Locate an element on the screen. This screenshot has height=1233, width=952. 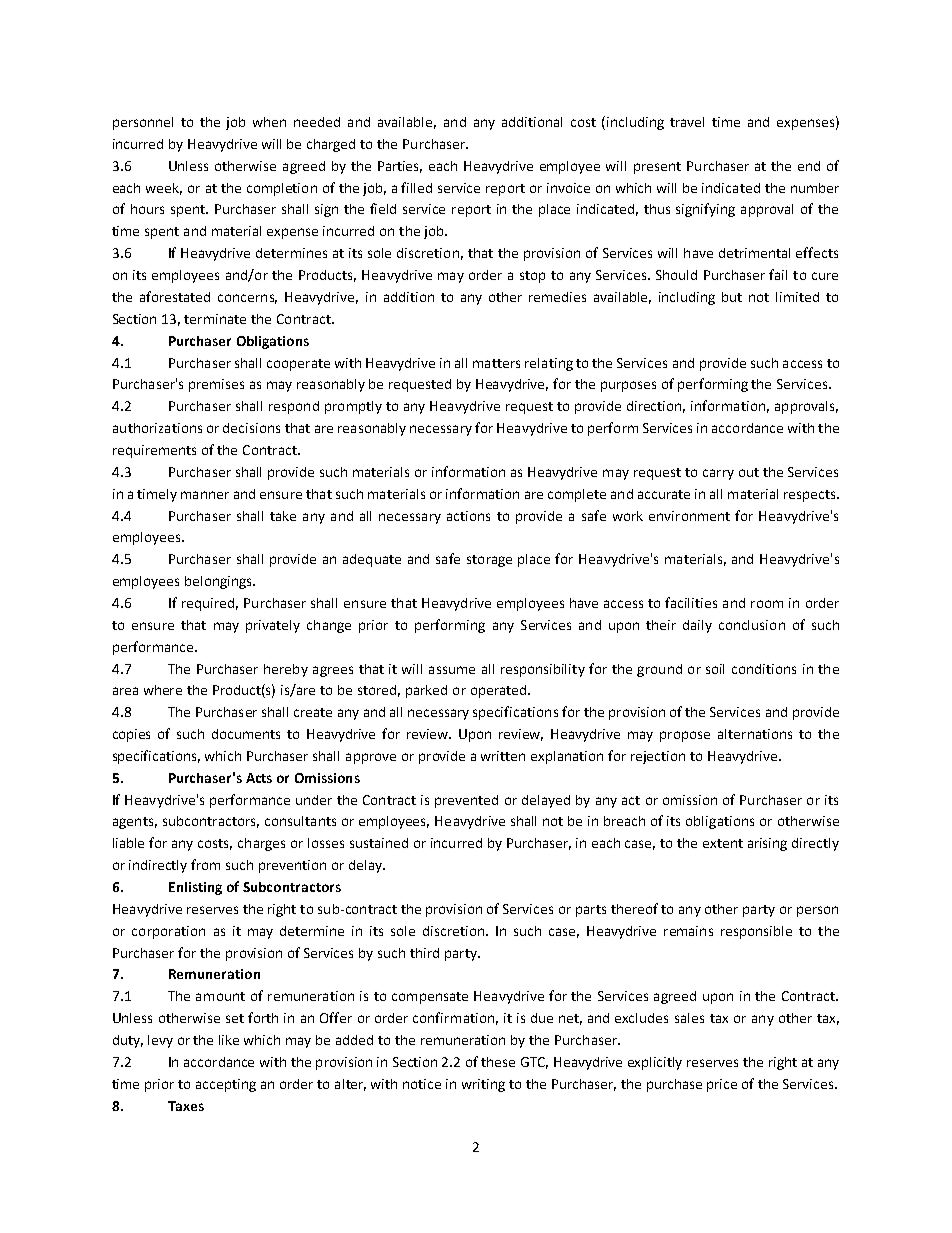
premises is located at coordinates (216, 385).
